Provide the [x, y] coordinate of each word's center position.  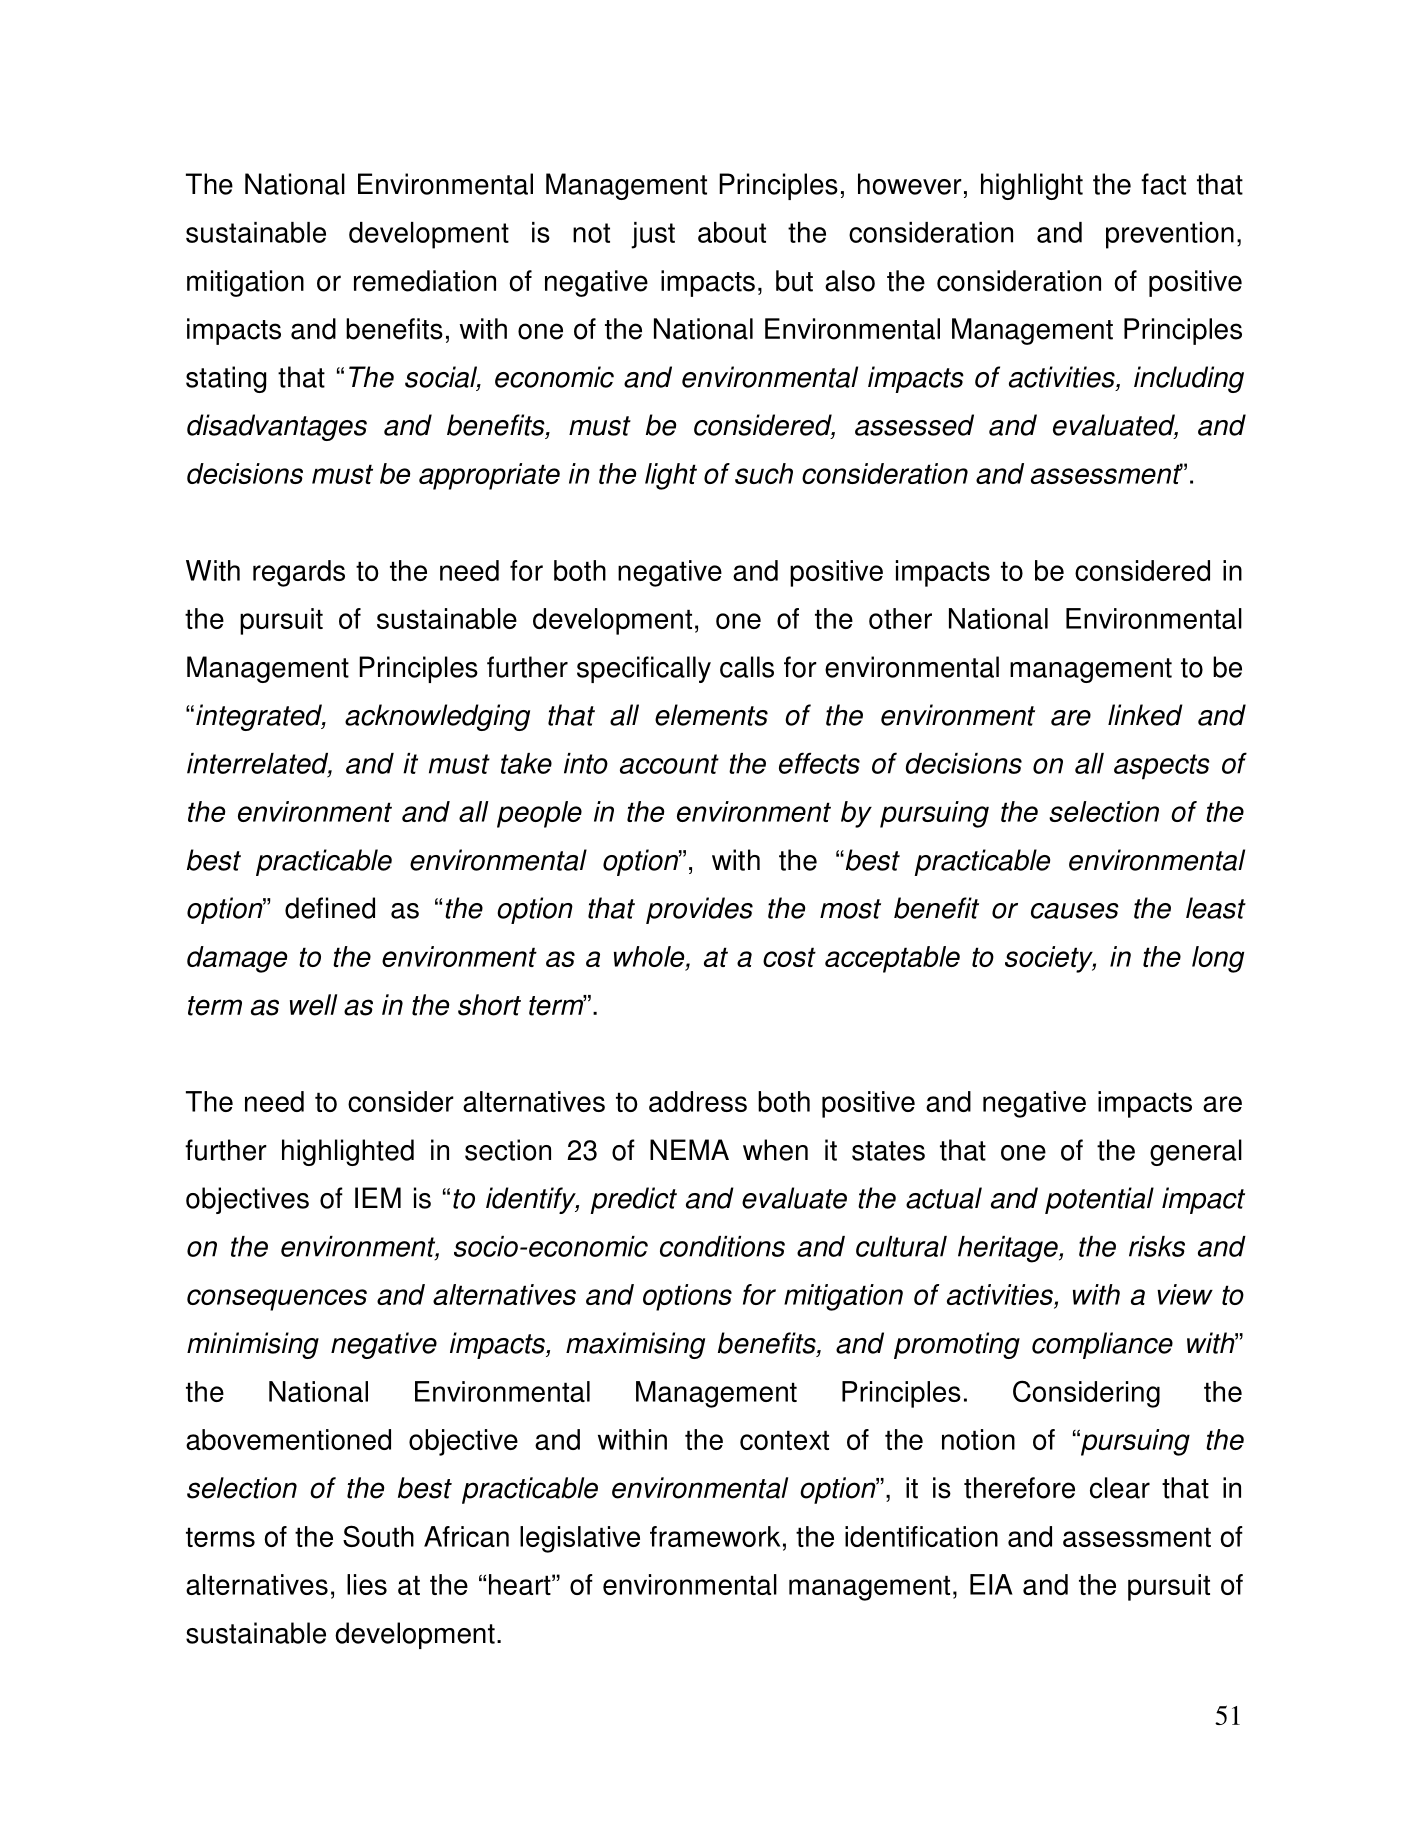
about [732, 232]
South [378, 1536]
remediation [425, 281]
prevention [1170, 235]
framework [715, 1536]
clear [1120, 1488]
